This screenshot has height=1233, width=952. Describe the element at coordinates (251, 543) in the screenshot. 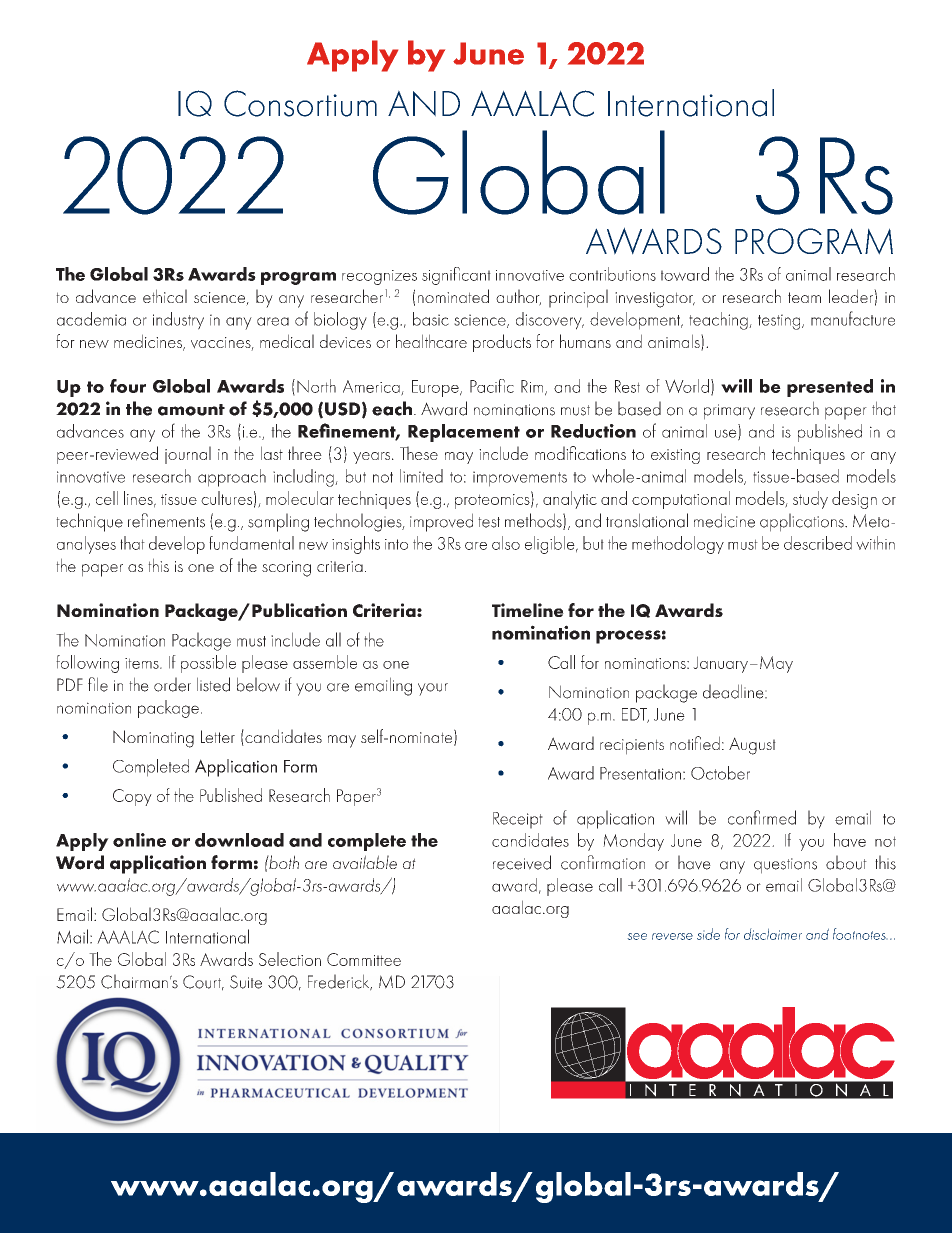

I see `fundamental` at that location.
